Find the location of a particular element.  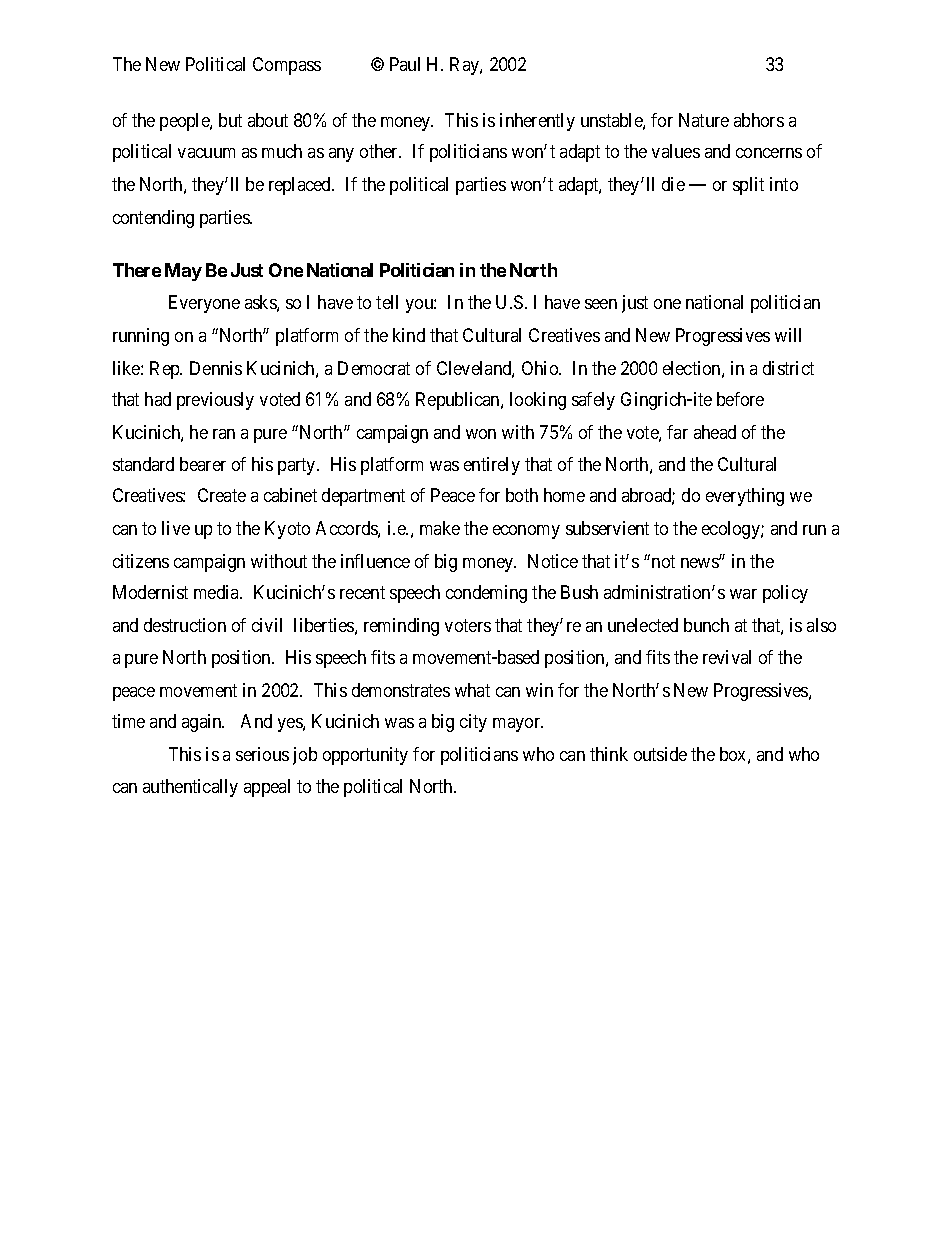

will is located at coordinates (788, 335).
